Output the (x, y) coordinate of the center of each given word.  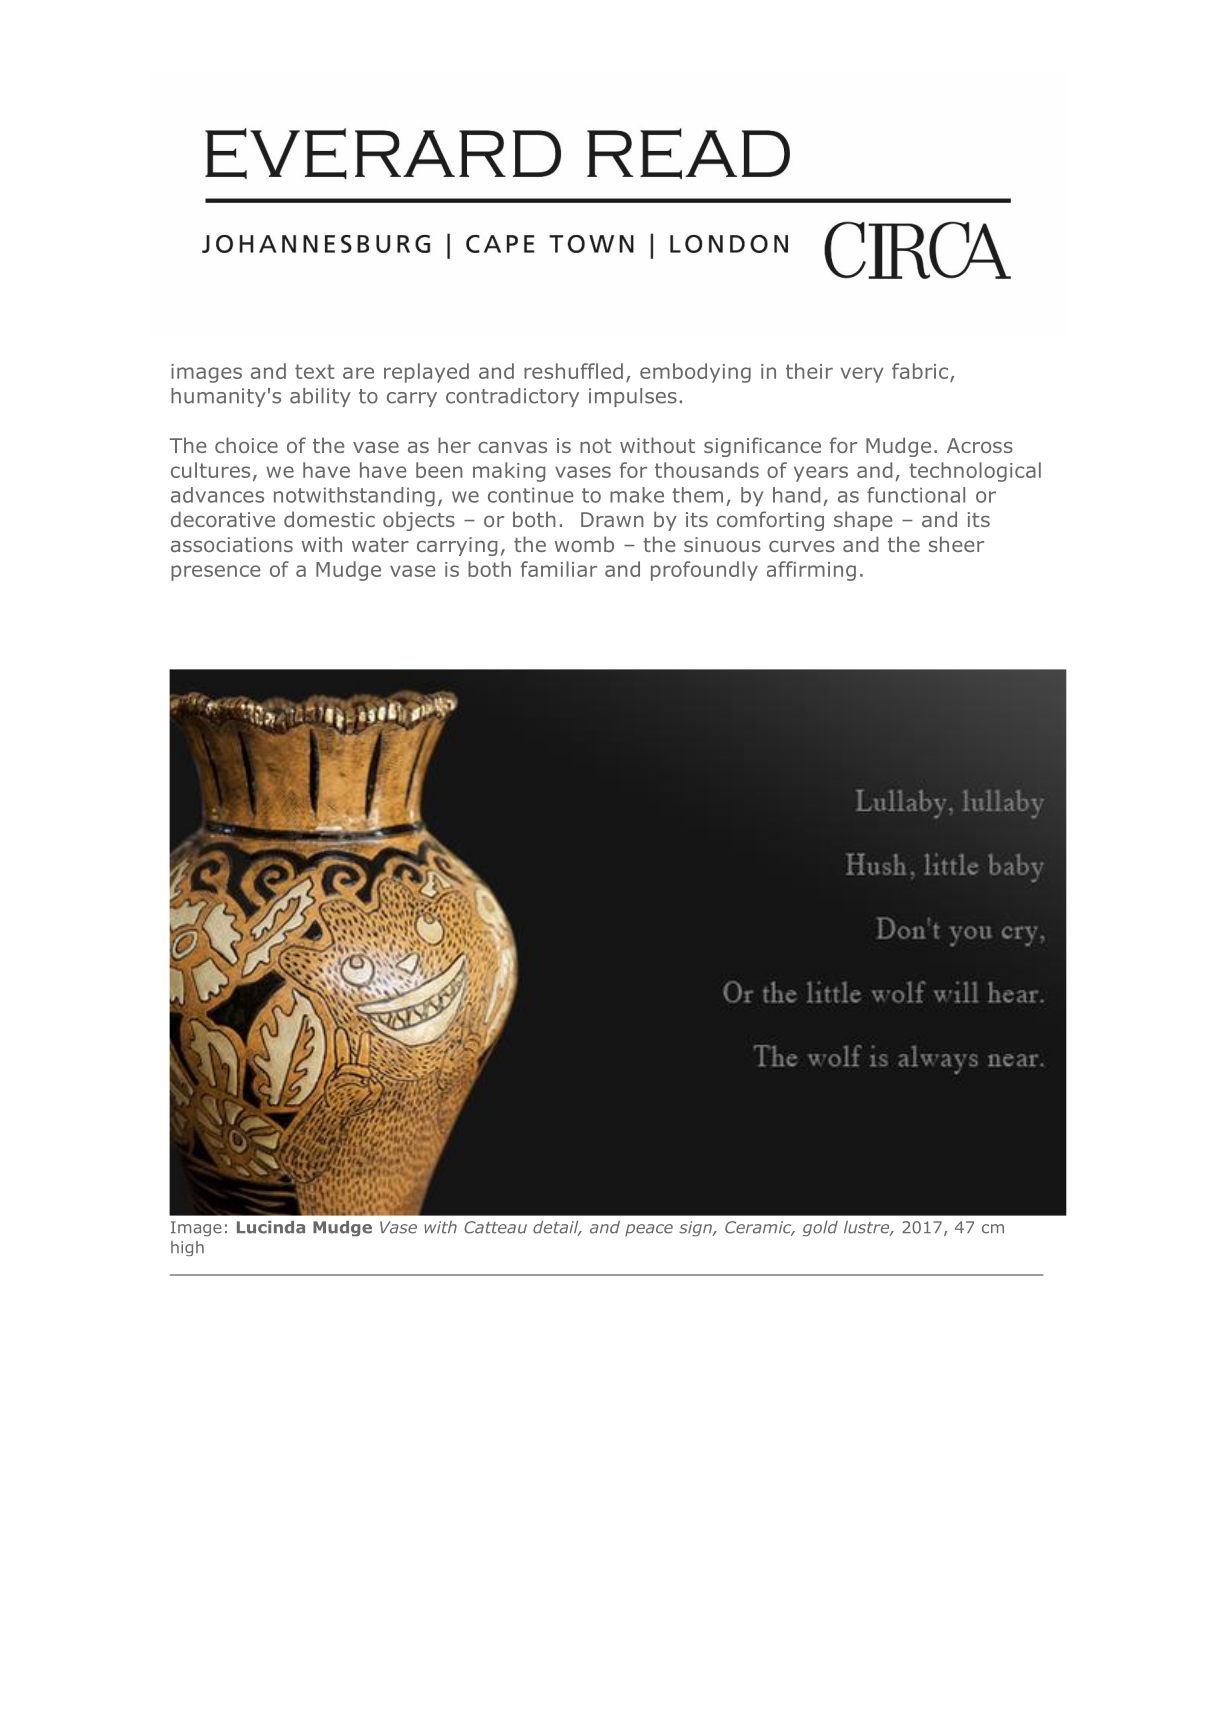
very (862, 375)
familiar (558, 569)
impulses (633, 397)
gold (820, 1228)
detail (557, 1228)
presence (216, 573)
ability (320, 397)
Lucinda (271, 1227)
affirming (811, 571)
